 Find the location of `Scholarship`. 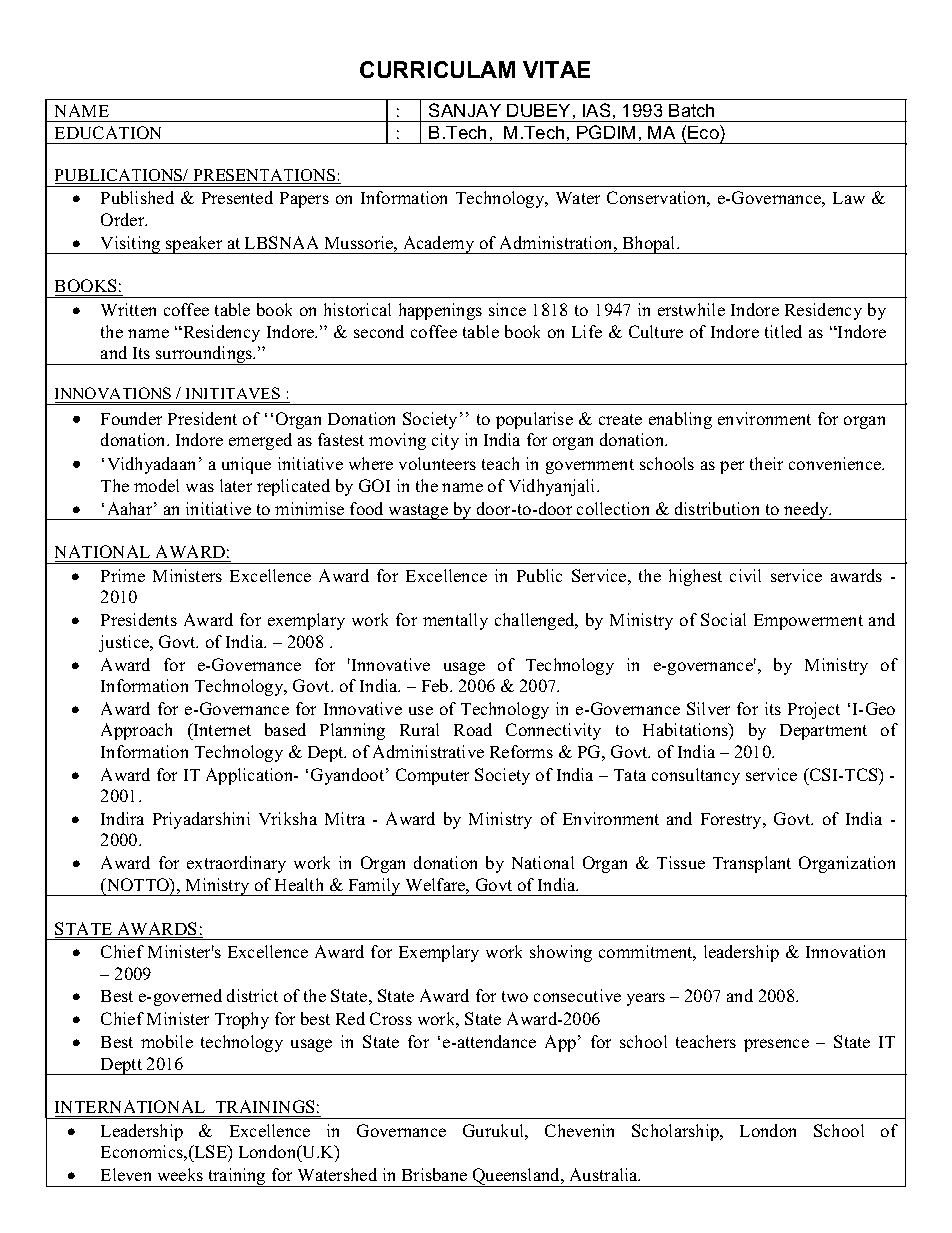

Scholarship is located at coordinates (677, 1132).
